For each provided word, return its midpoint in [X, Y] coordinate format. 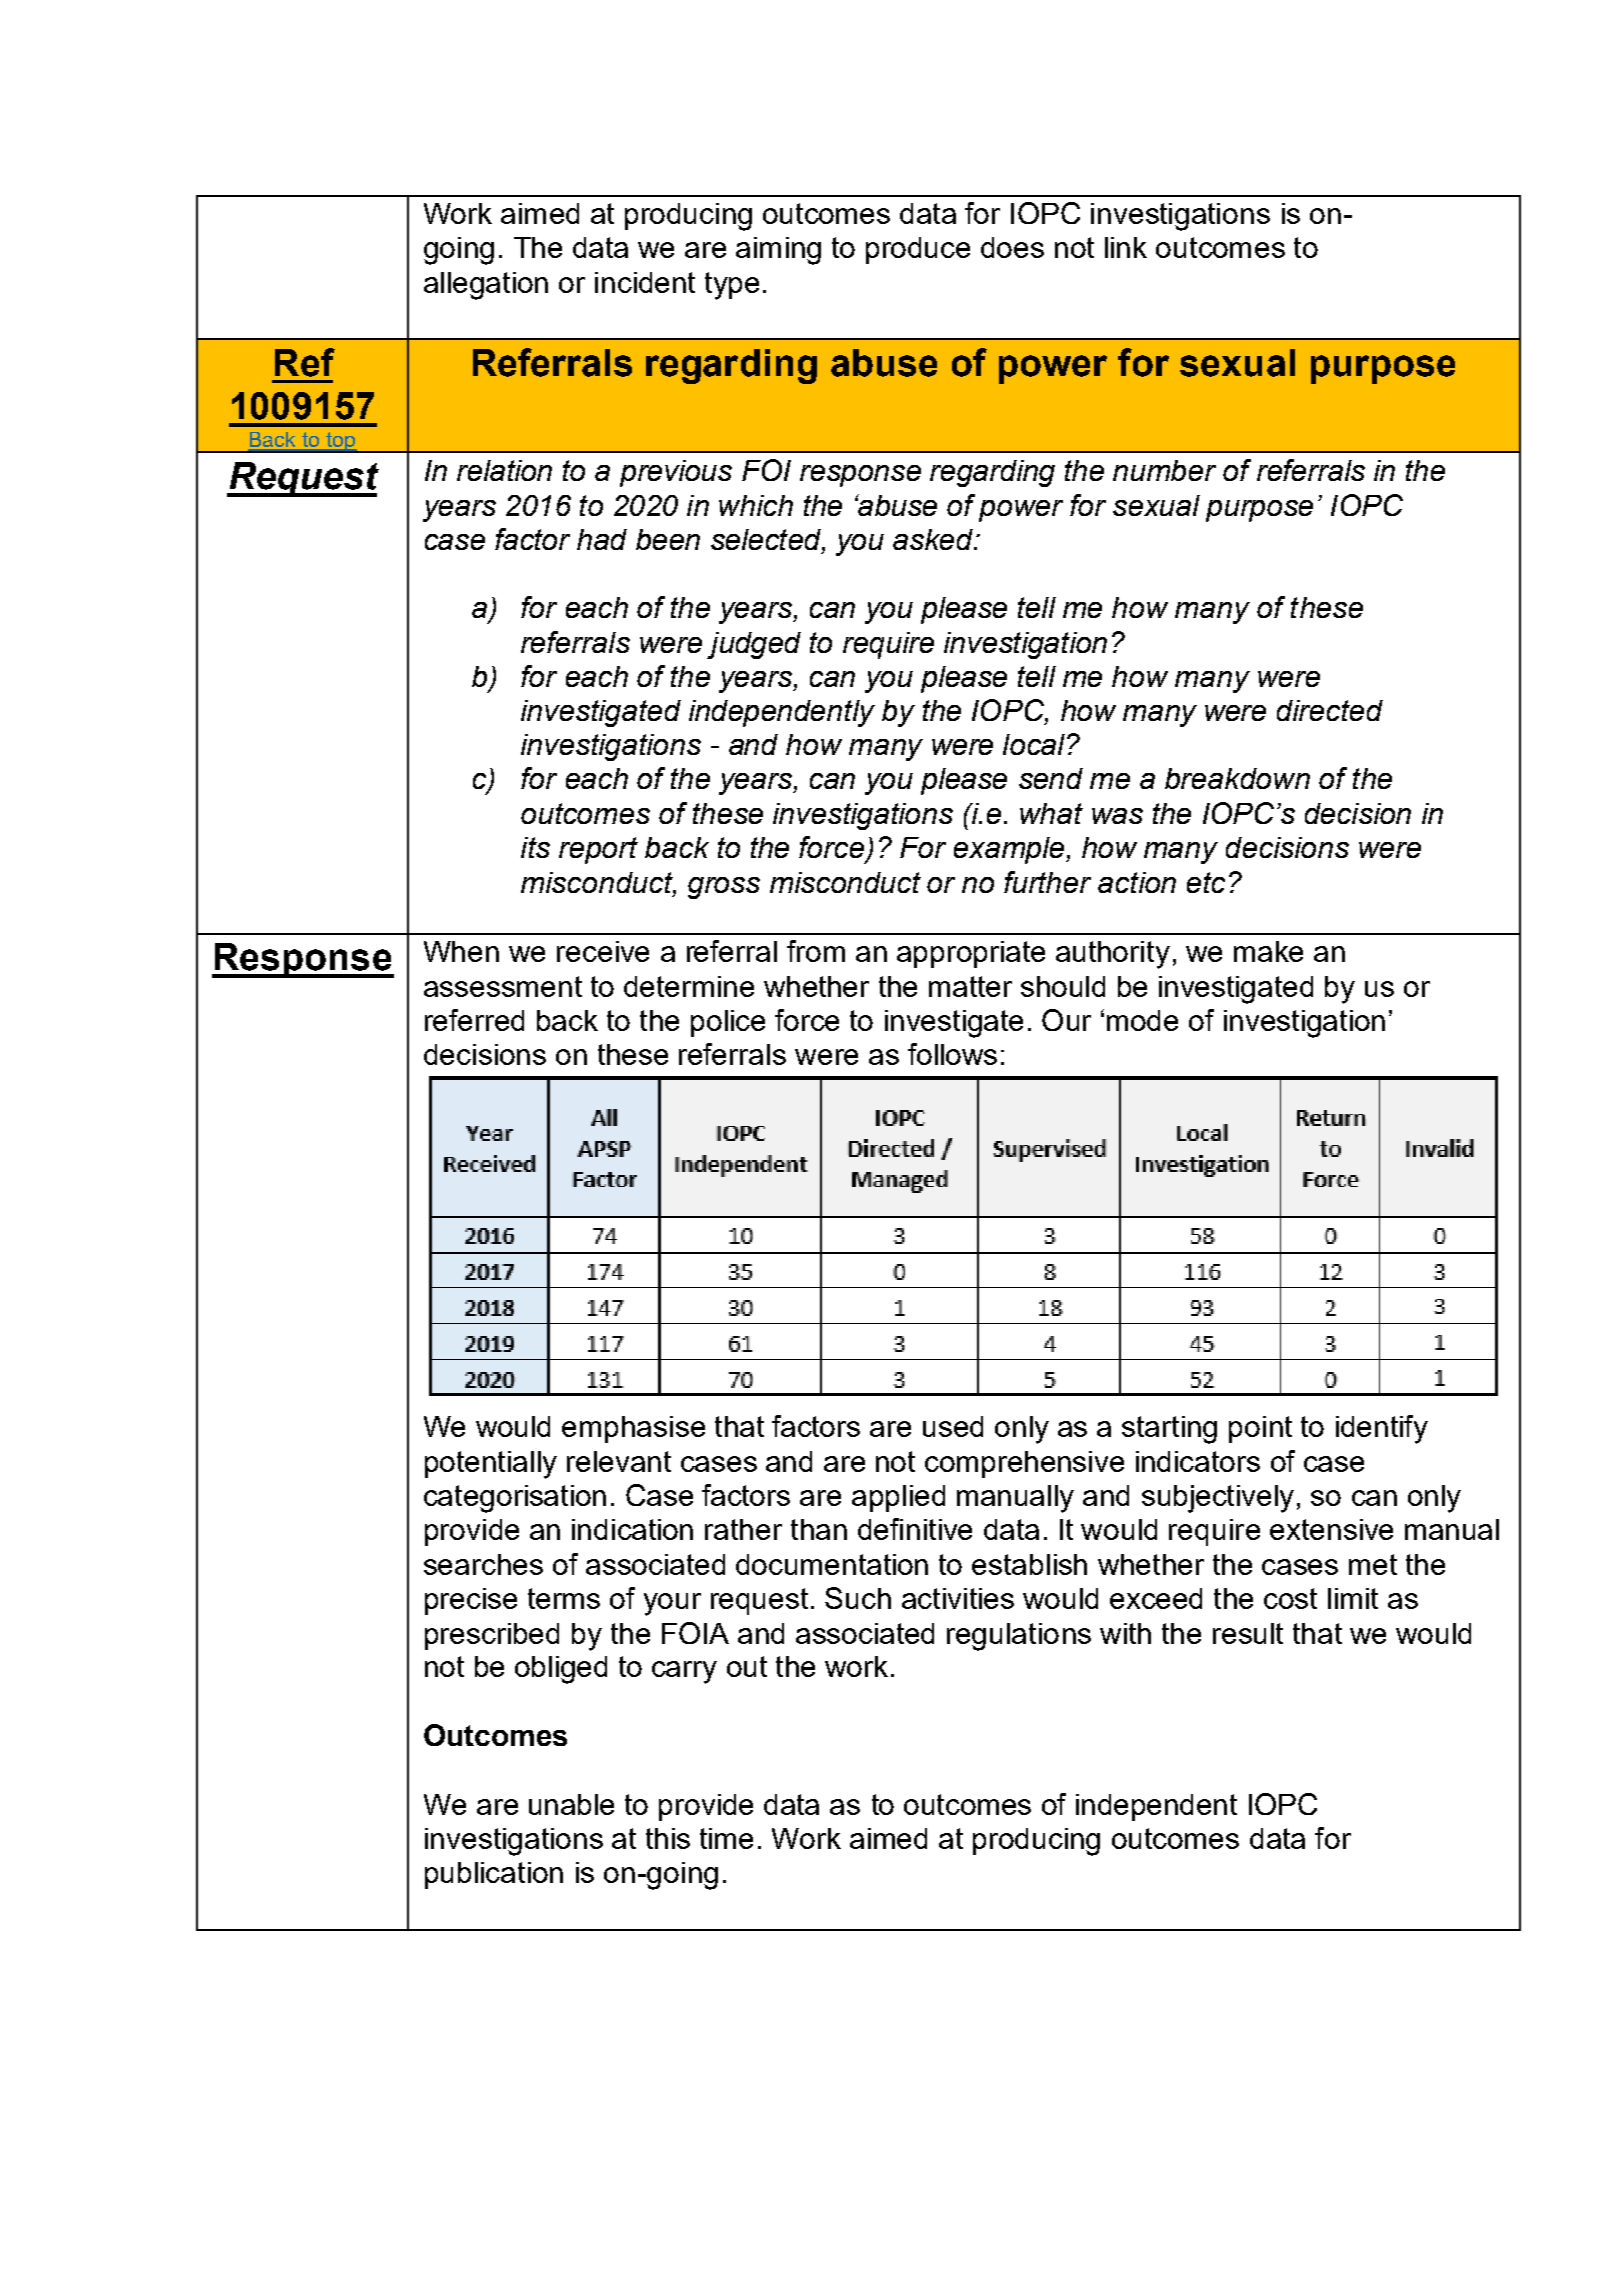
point [1260, 1429]
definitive [915, 1529]
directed [1330, 710]
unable [571, 1804]
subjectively [1218, 1499]
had [602, 539]
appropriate [971, 954]
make [1268, 951]
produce [918, 250]
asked [934, 539]
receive [603, 951]
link [1126, 247]
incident [645, 282]
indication [632, 1529]
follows [952, 1054]
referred [474, 1020]
